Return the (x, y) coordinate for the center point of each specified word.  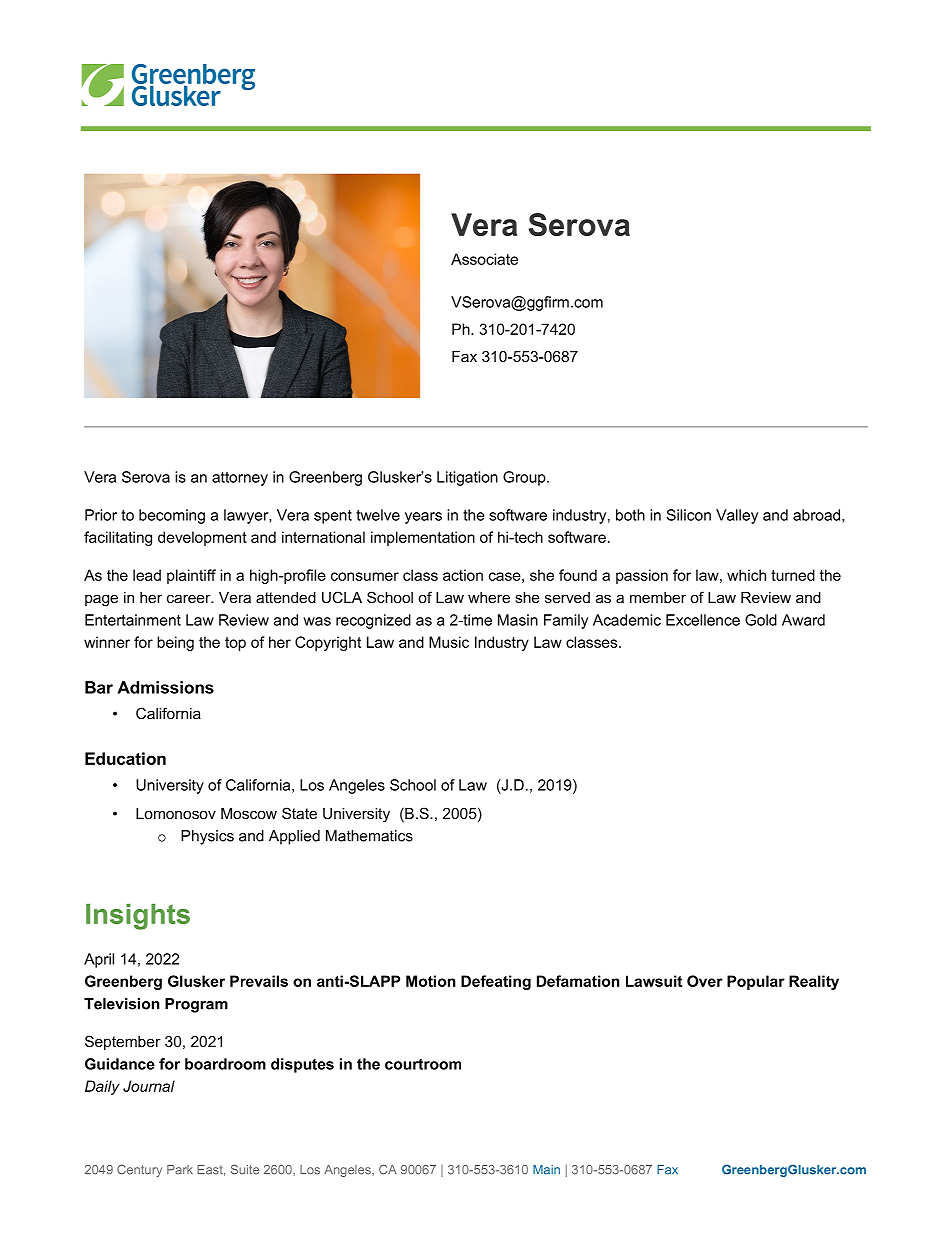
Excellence (703, 620)
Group (525, 478)
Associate (484, 259)
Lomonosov (176, 813)
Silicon (688, 515)
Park (180, 1170)
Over (705, 981)
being (175, 643)
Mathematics (369, 836)
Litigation (467, 478)
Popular (756, 982)
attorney (240, 479)
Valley (737, 516)
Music (449, 642)
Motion (431, 981)
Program (196, 1005)
